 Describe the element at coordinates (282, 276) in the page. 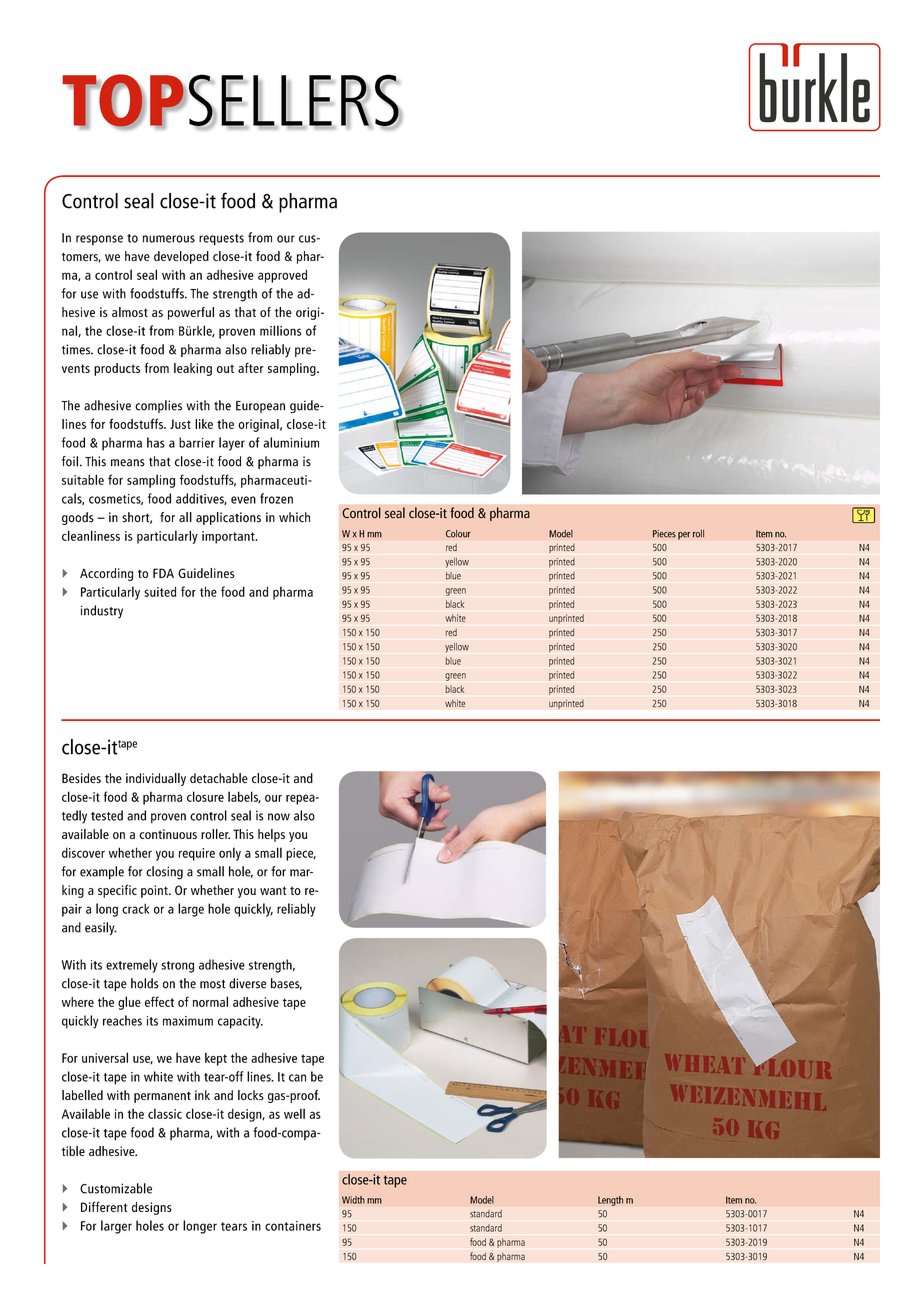

I see `approved` at that location.
